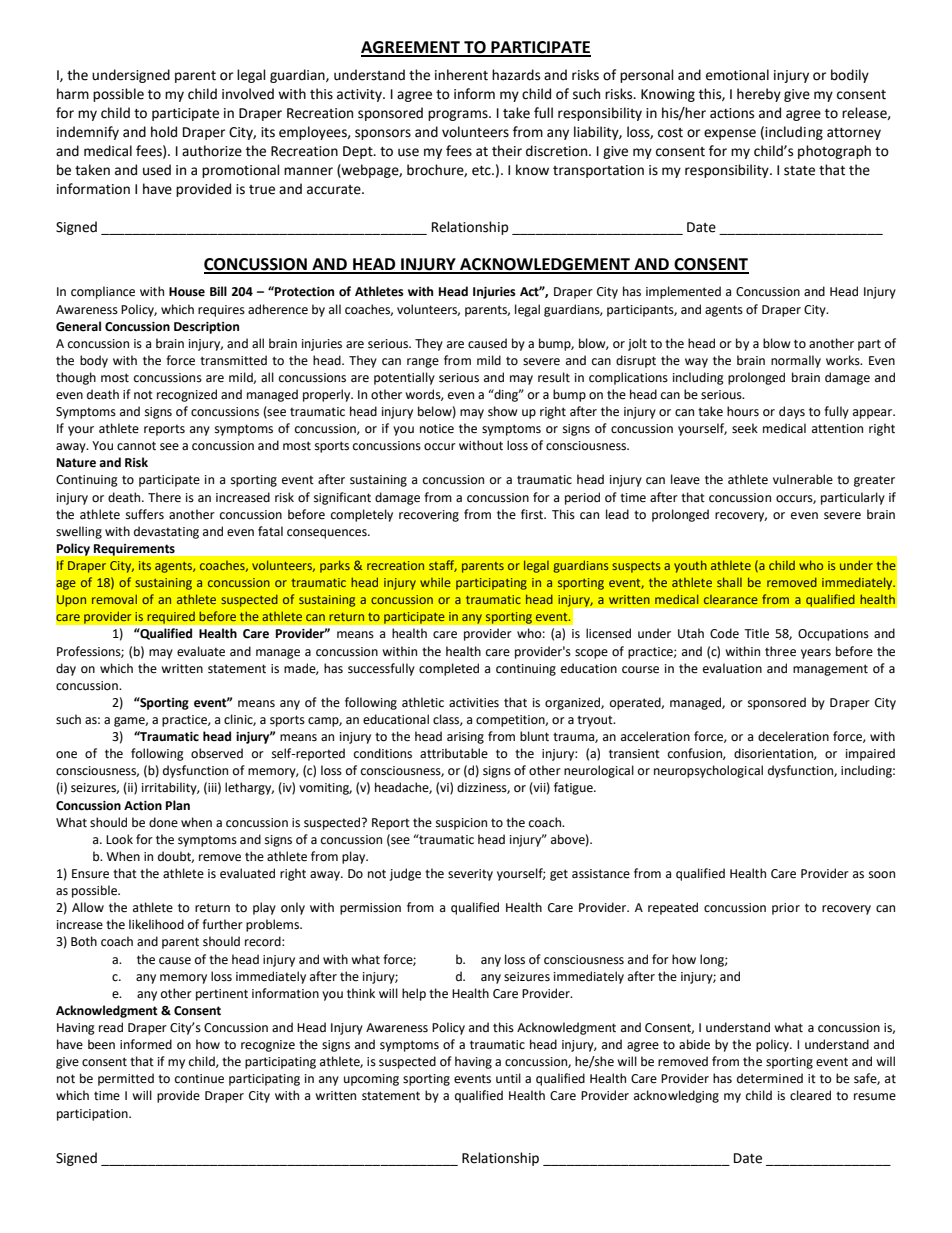  Describe the element at coordinates (199, 1079) in the page. I see `continue` at that location.
